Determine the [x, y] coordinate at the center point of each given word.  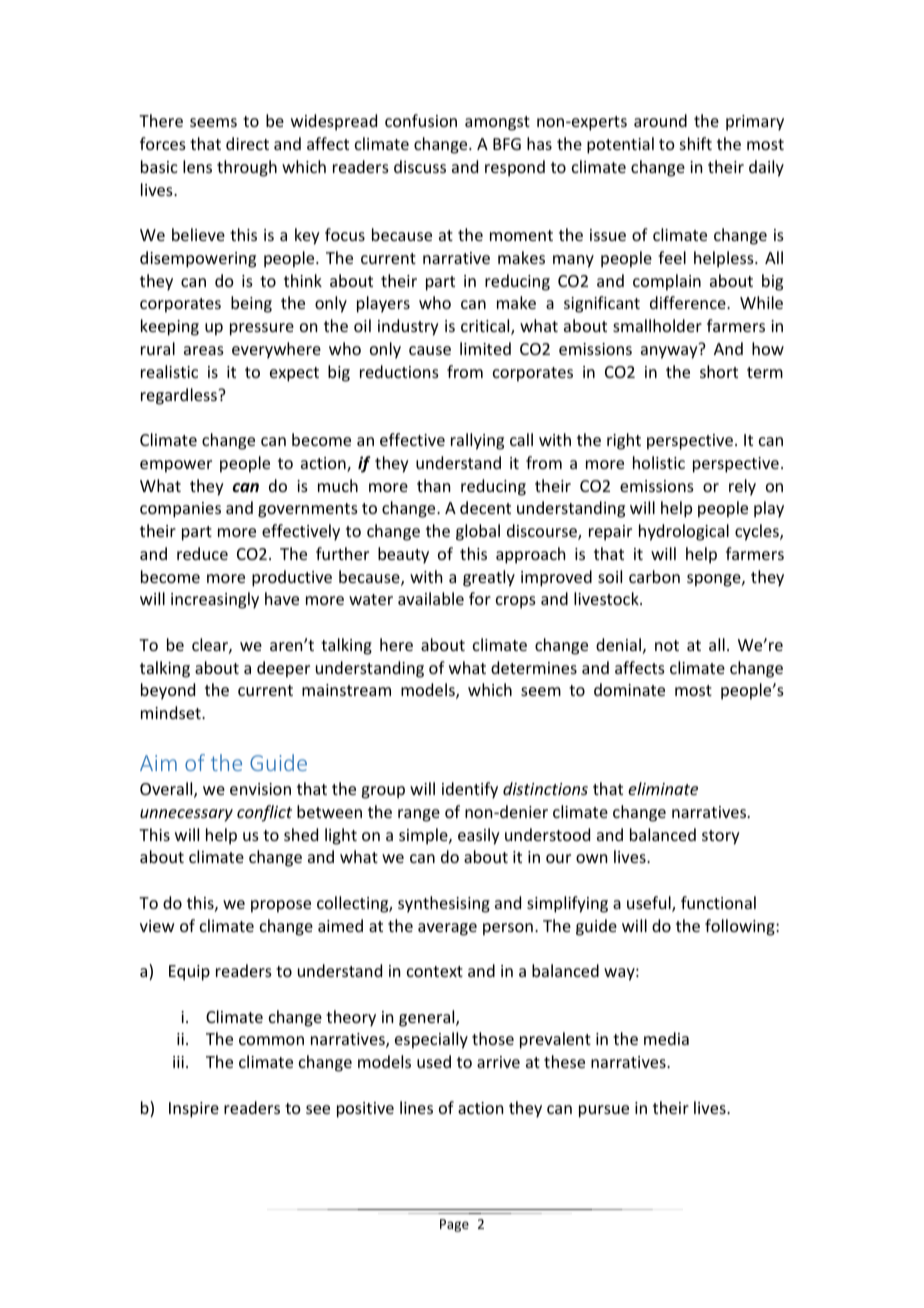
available [431, 598]
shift [696, 143]
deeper [283, 669]
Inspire [194, 1110]
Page [454, 1225]
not [667, 645]
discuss [420, 166]
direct [247, 143]
